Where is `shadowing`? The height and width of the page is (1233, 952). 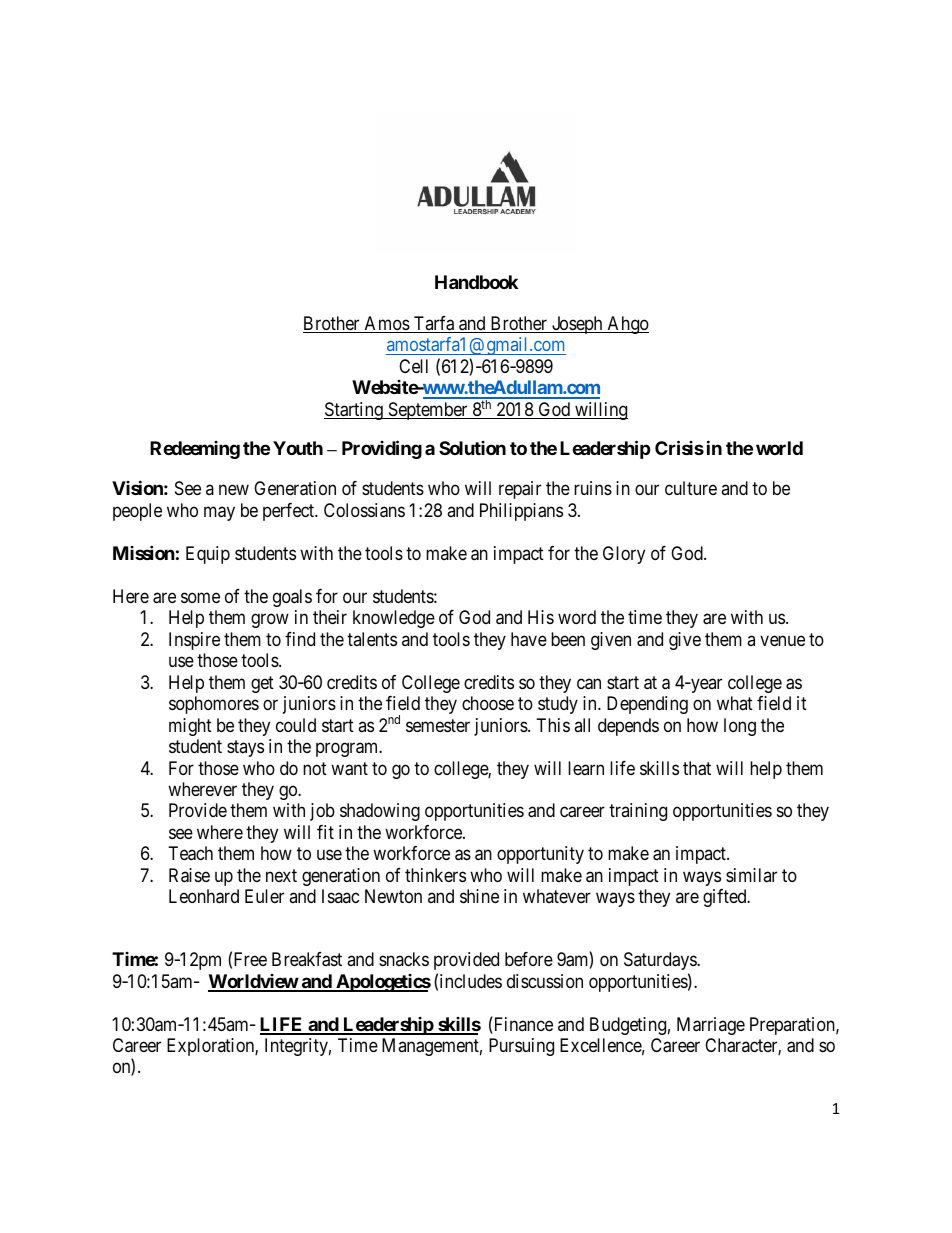 shadowing is located at coordinates (380, 812).
